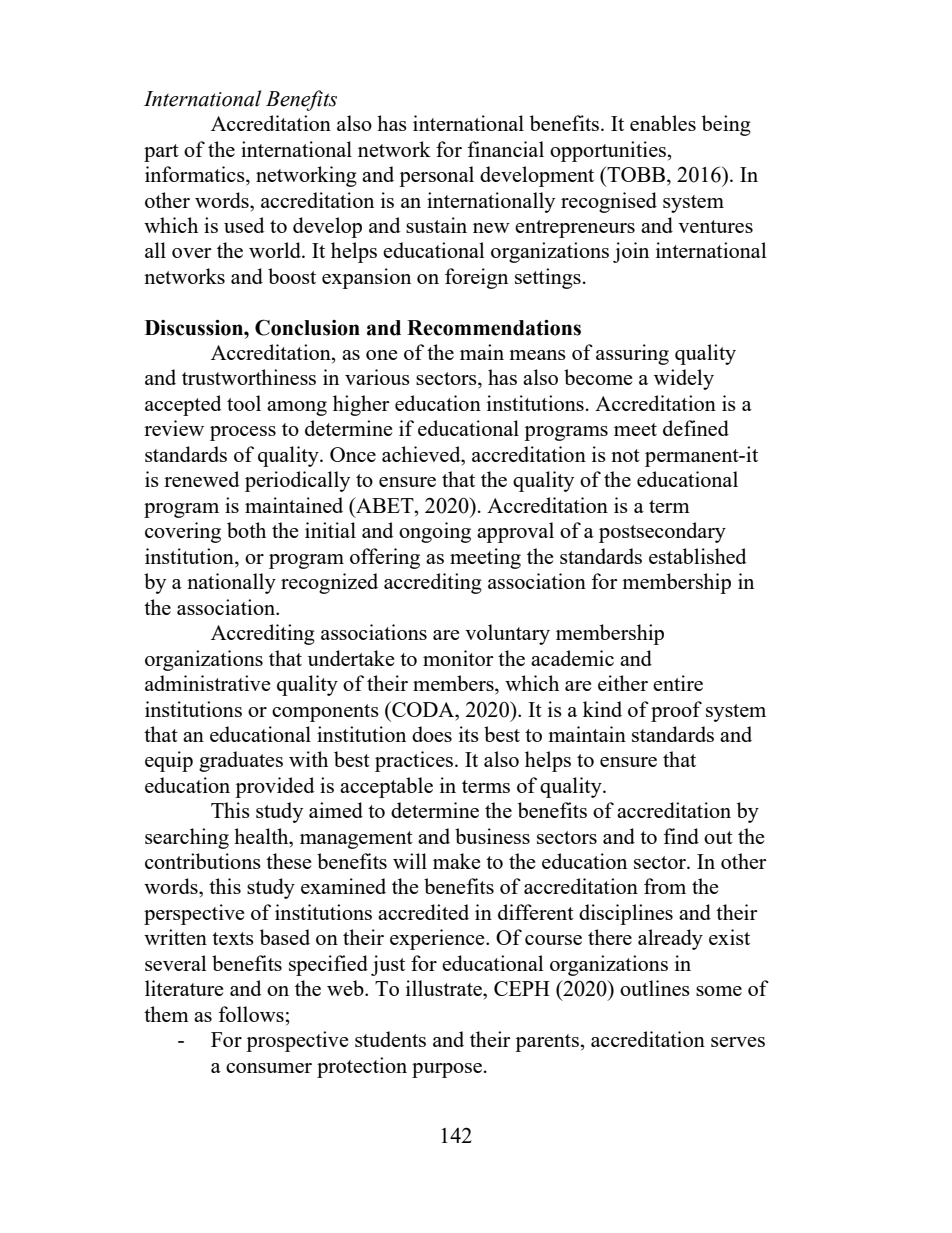 This image has width=952, height=1233. I want to click on follows, so click(251, 1014).
